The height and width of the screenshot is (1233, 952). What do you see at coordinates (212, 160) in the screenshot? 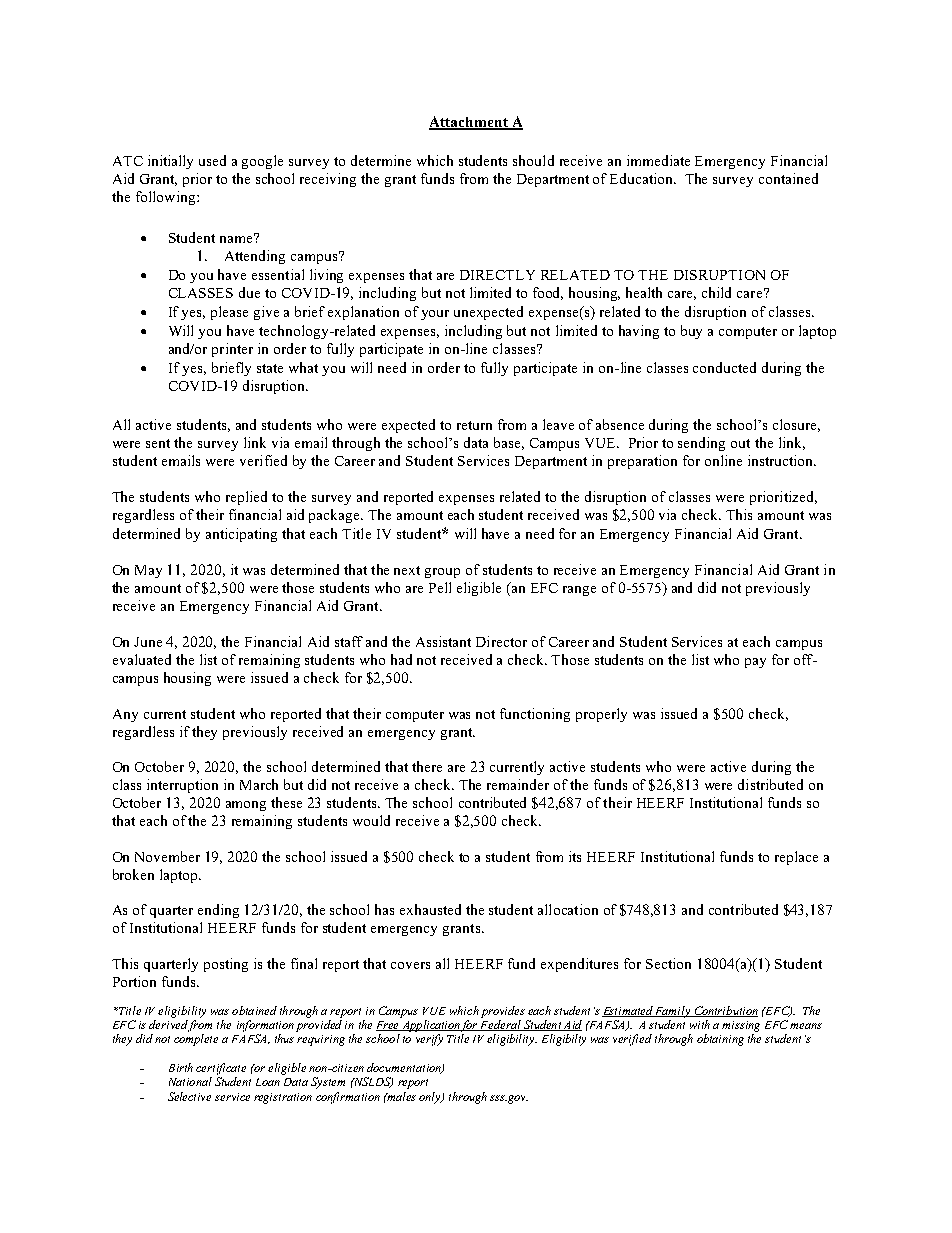
I see `used` at bounding box center [212, 160].
